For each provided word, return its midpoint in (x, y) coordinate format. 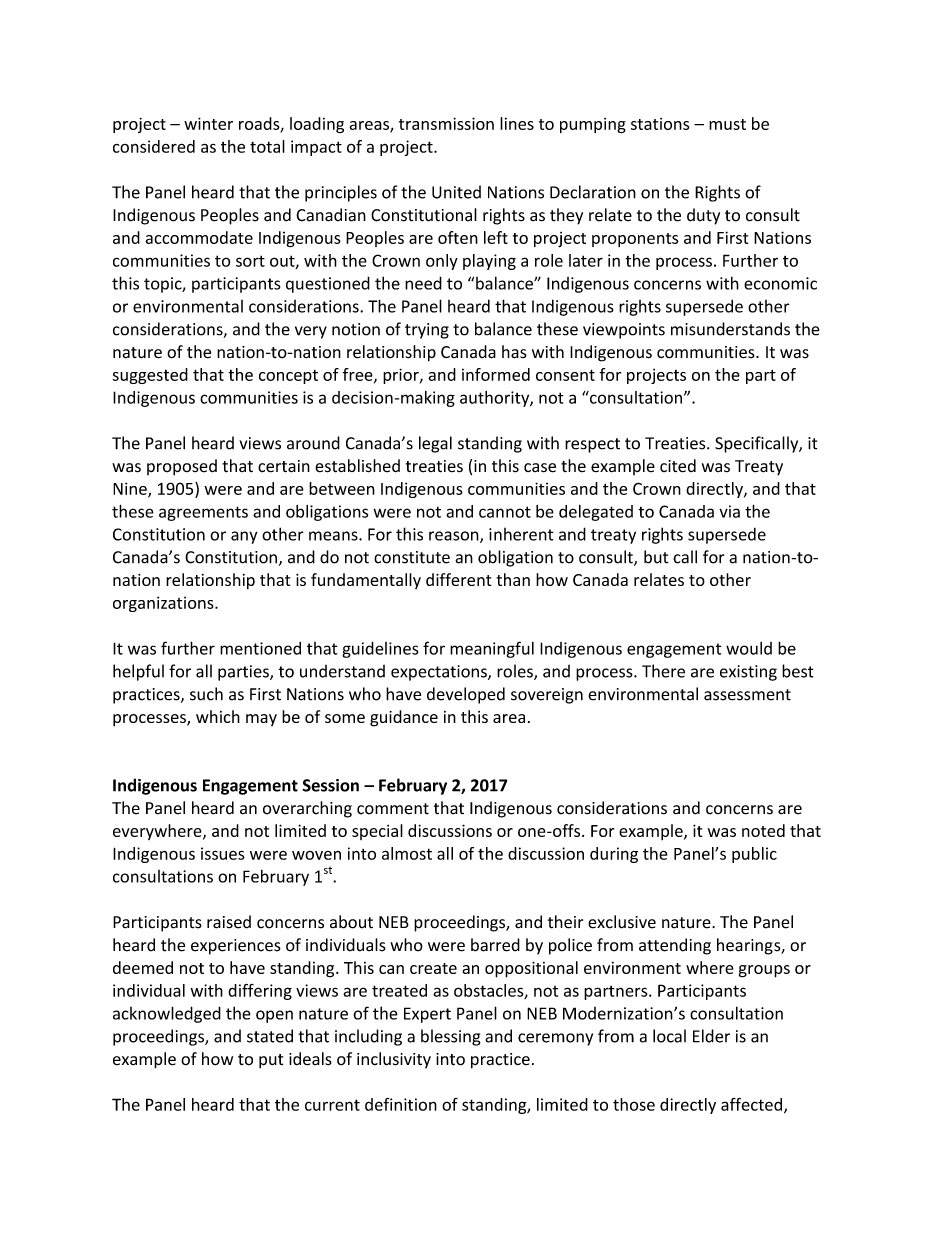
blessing (451, 1037)
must (727, 124)
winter (208, 123)
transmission (446, 123)
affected (751, 1104)
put (271, 1061)
